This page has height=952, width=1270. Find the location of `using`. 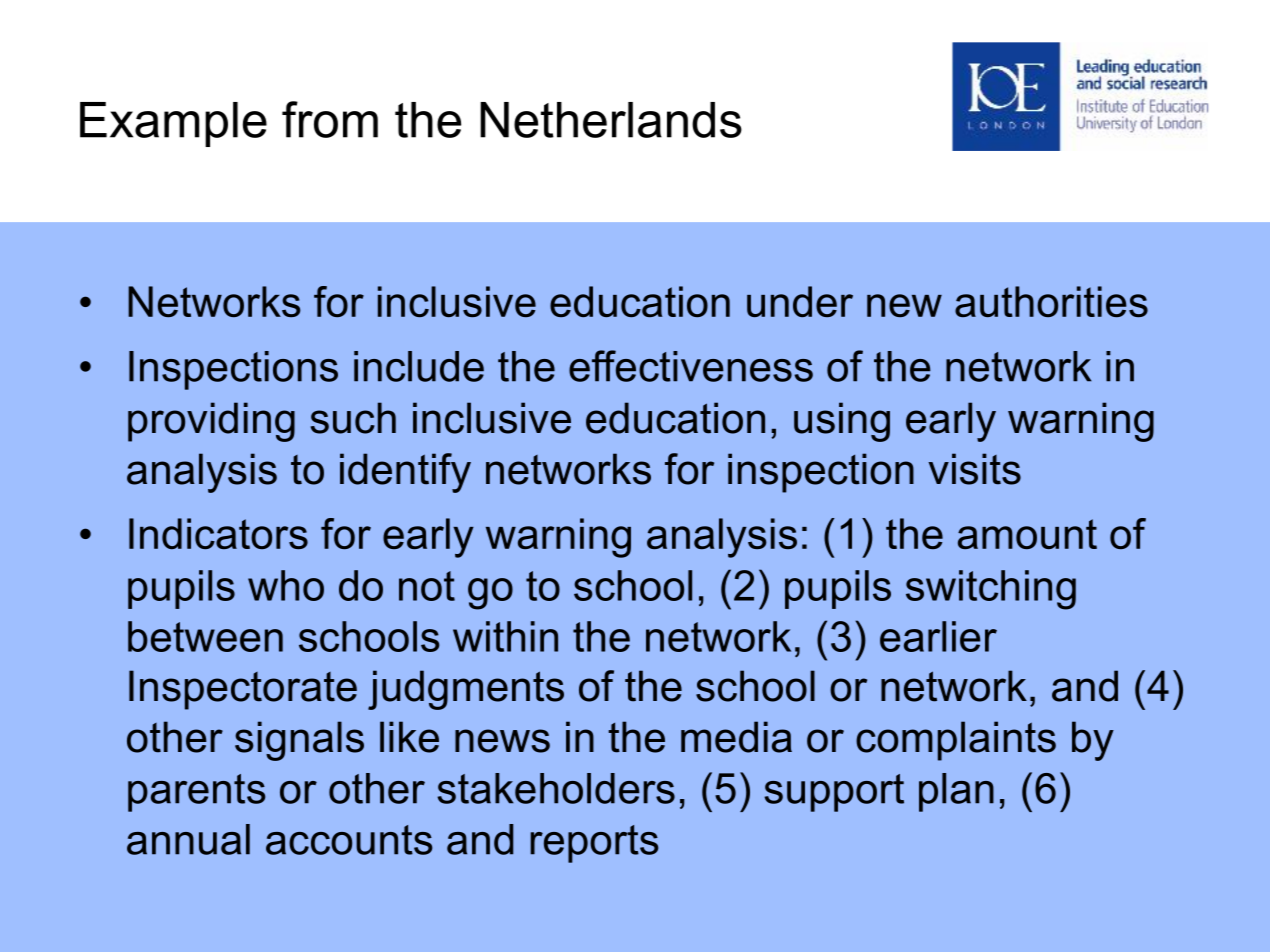

using is located at coordinates (842, 422).
